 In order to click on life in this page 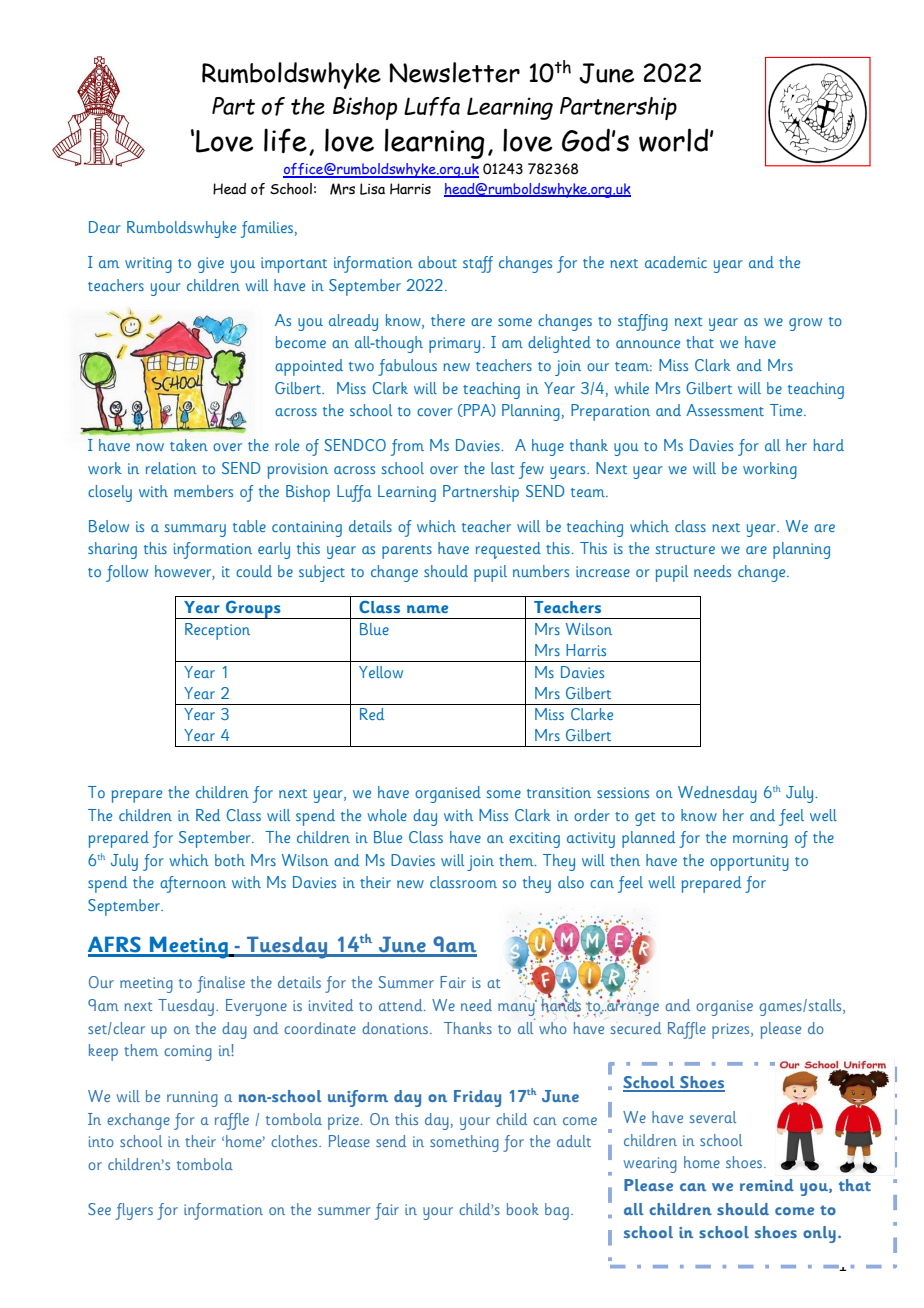, I will do `click(285, 140)`.
